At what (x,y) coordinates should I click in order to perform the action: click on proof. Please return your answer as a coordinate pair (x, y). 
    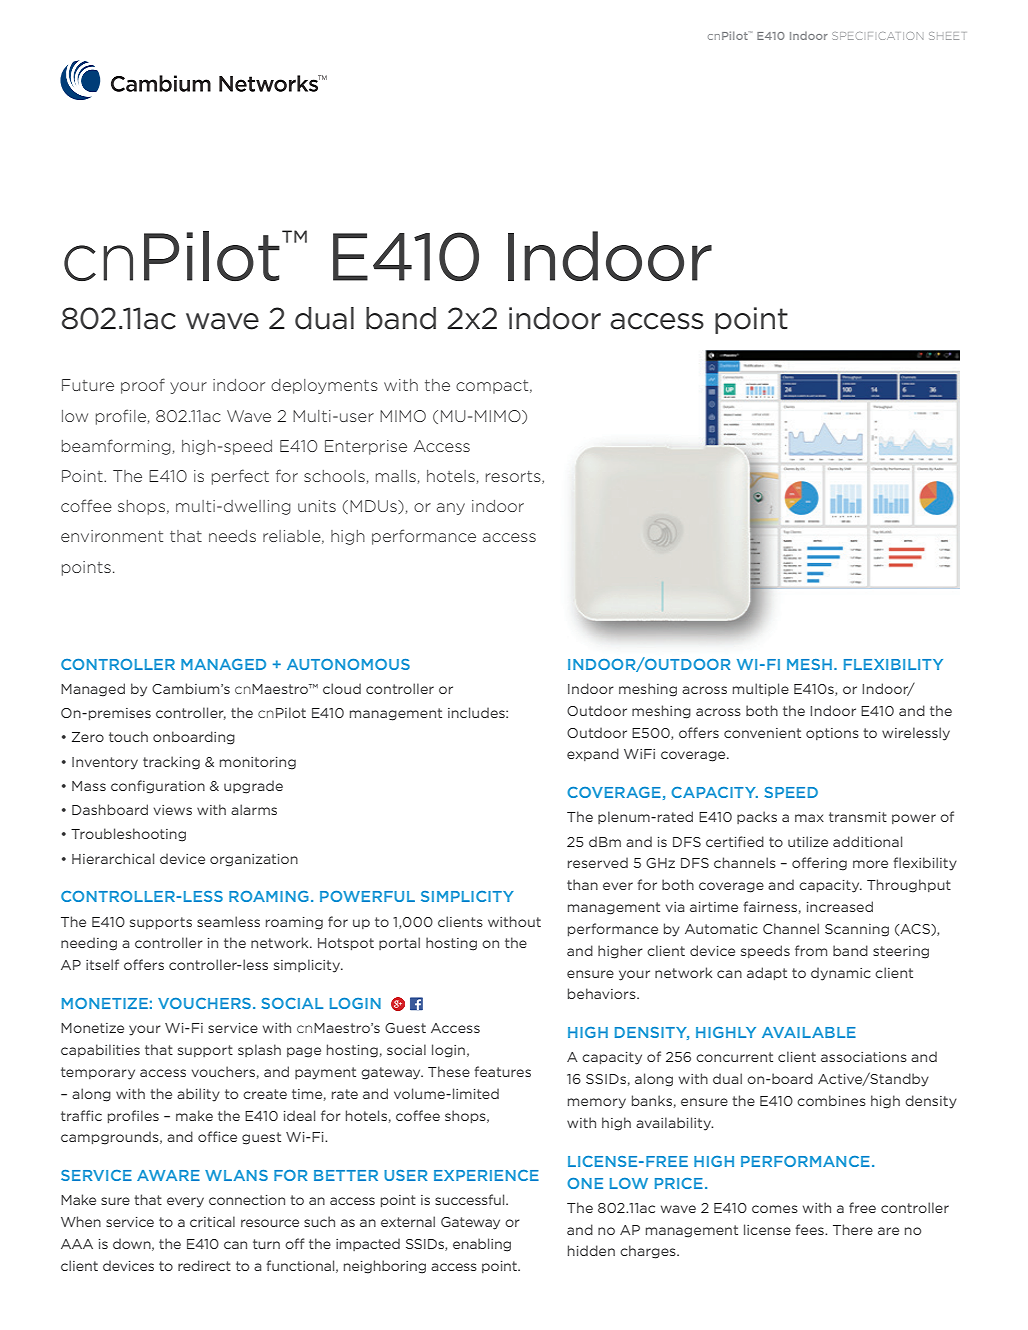
    Looking at the image, I should click on (143, 386).
